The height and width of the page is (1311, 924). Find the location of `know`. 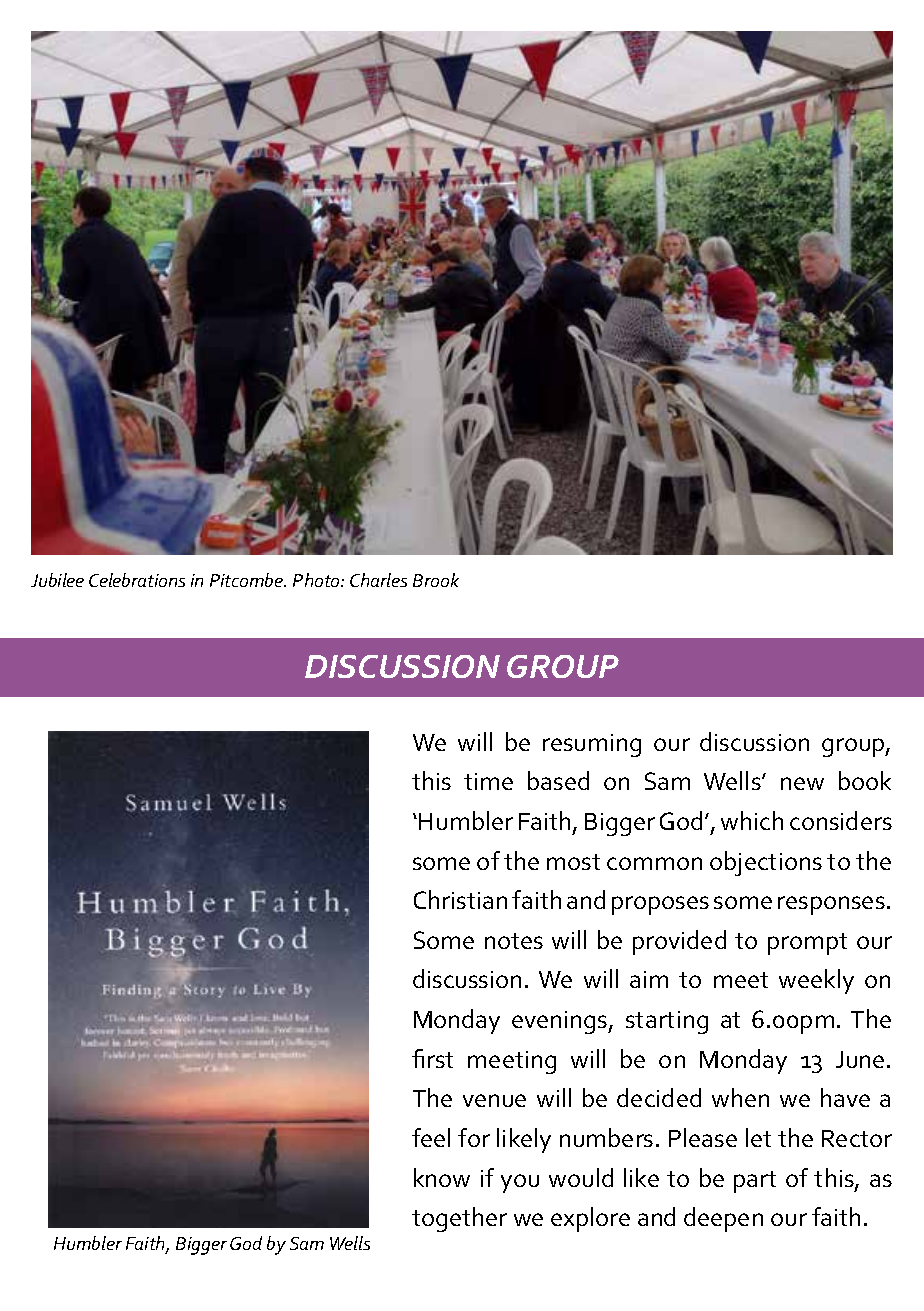

know is located at coordinates (442, 1177).
